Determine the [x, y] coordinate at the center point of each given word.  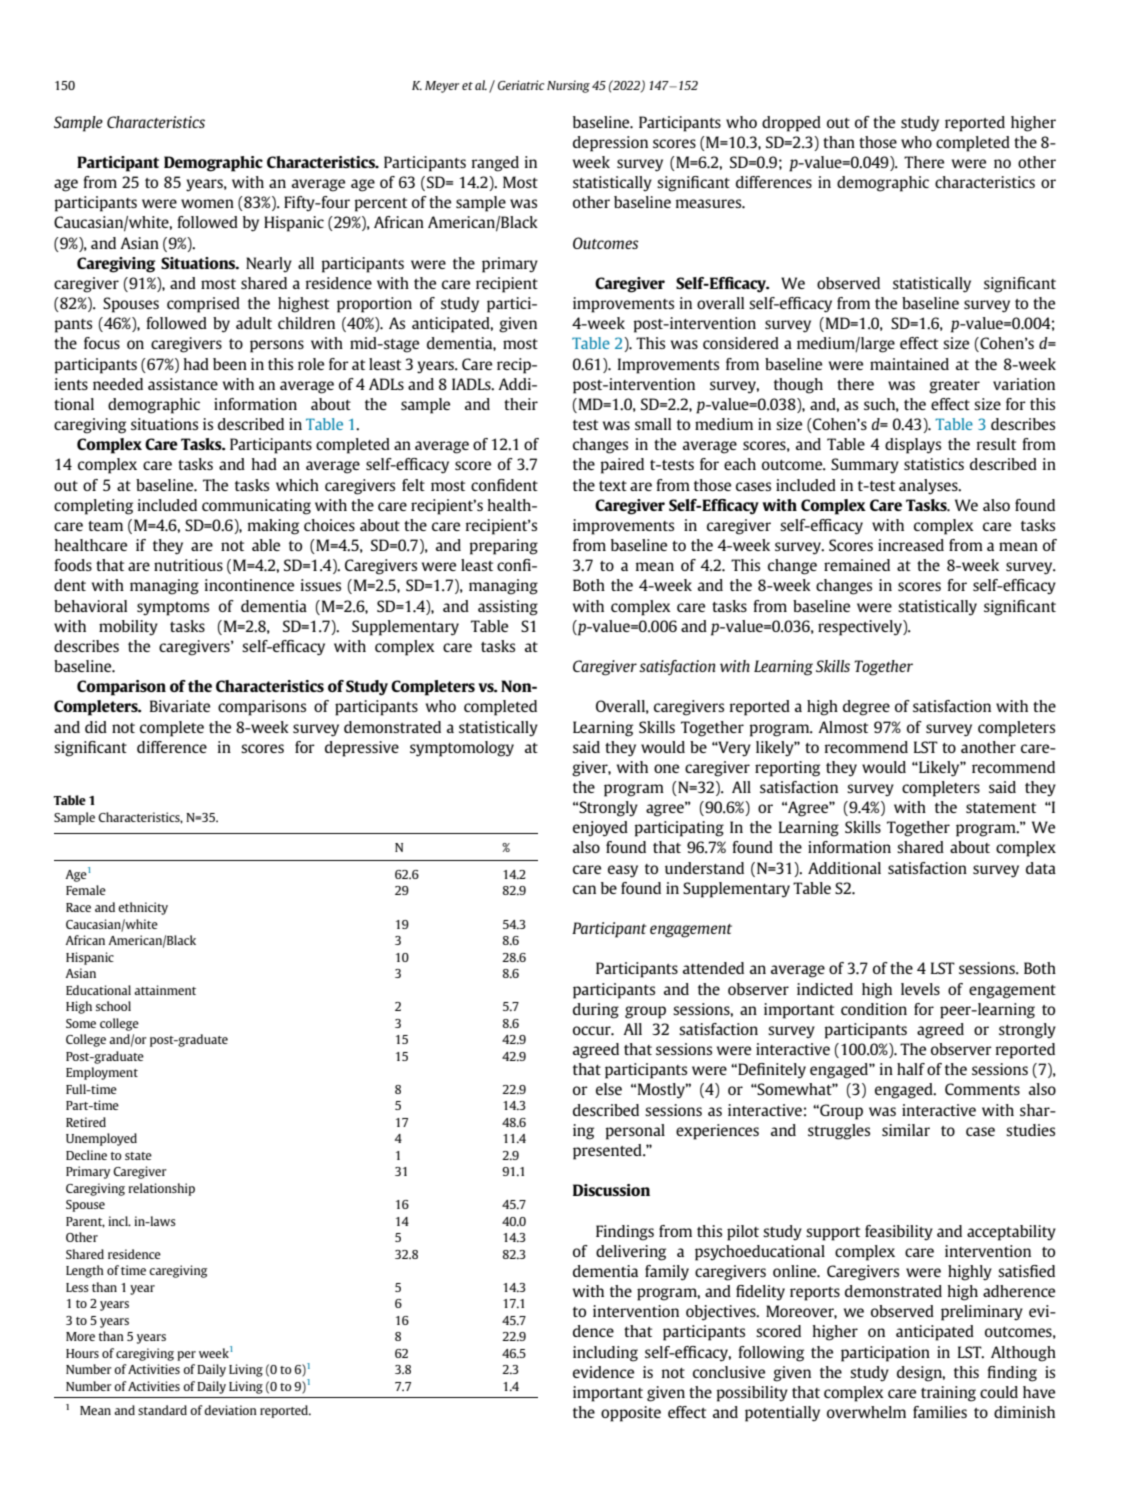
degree [866, 708]
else [609, 1089]
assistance [183, 384]
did [96, 727]
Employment [102, 1073]
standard [162, 1410]
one [666, 768]
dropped [791, 124]
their [521, 404]
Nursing [568, 86]
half [911, 1069]
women [207, 203]
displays [913, 446]
